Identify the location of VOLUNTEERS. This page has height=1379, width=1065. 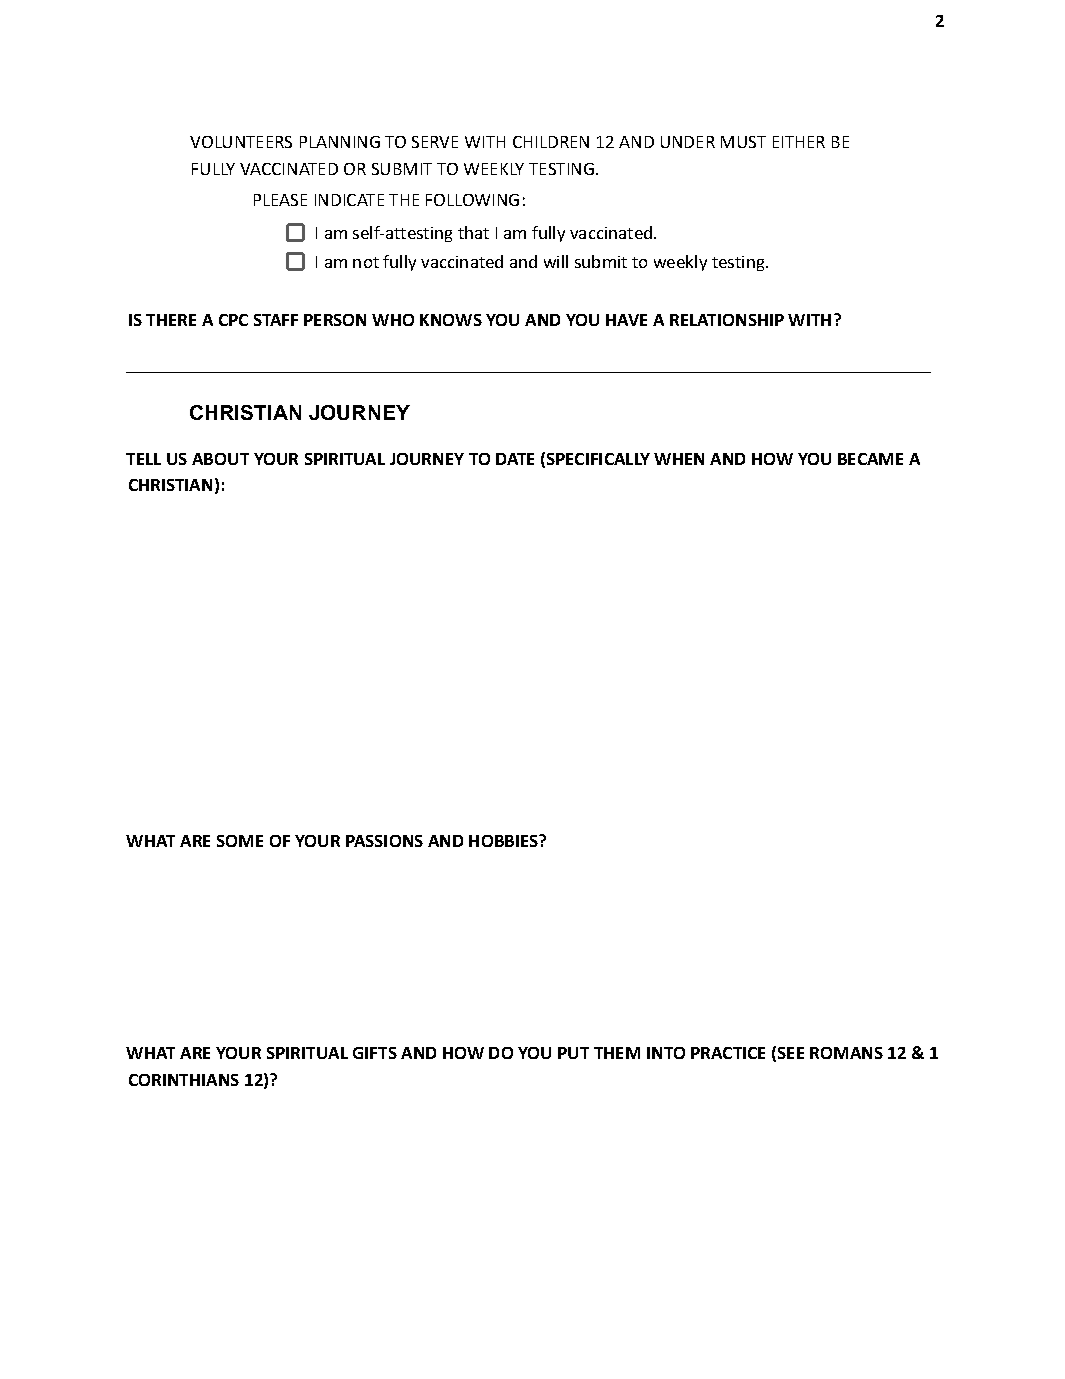
(241, 142).
